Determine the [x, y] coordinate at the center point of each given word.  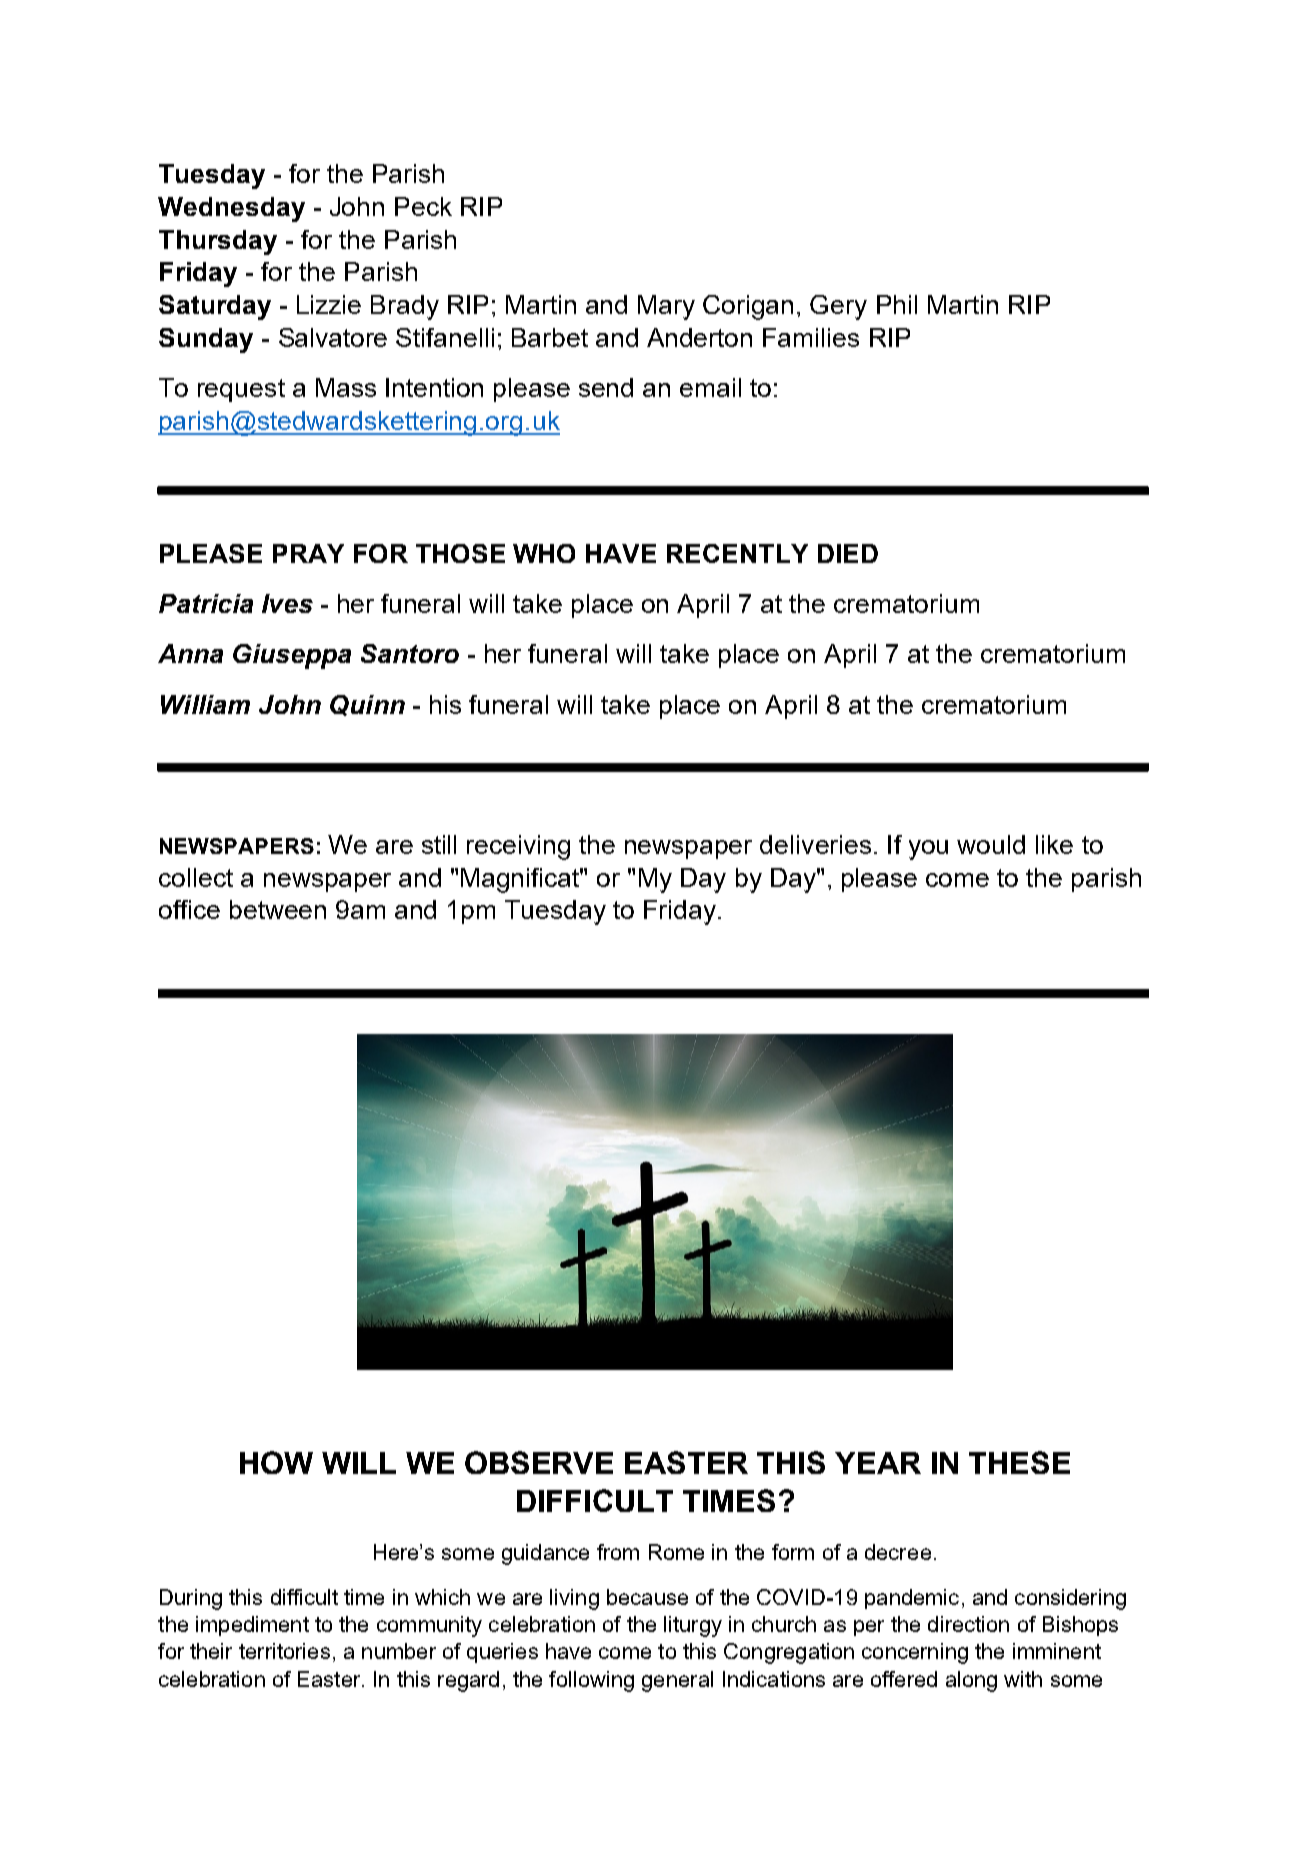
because [647, 1597]
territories [284, 1651]
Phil [897, 304]
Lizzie [329, 304]
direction [968, 1624]
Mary [666, 307]
